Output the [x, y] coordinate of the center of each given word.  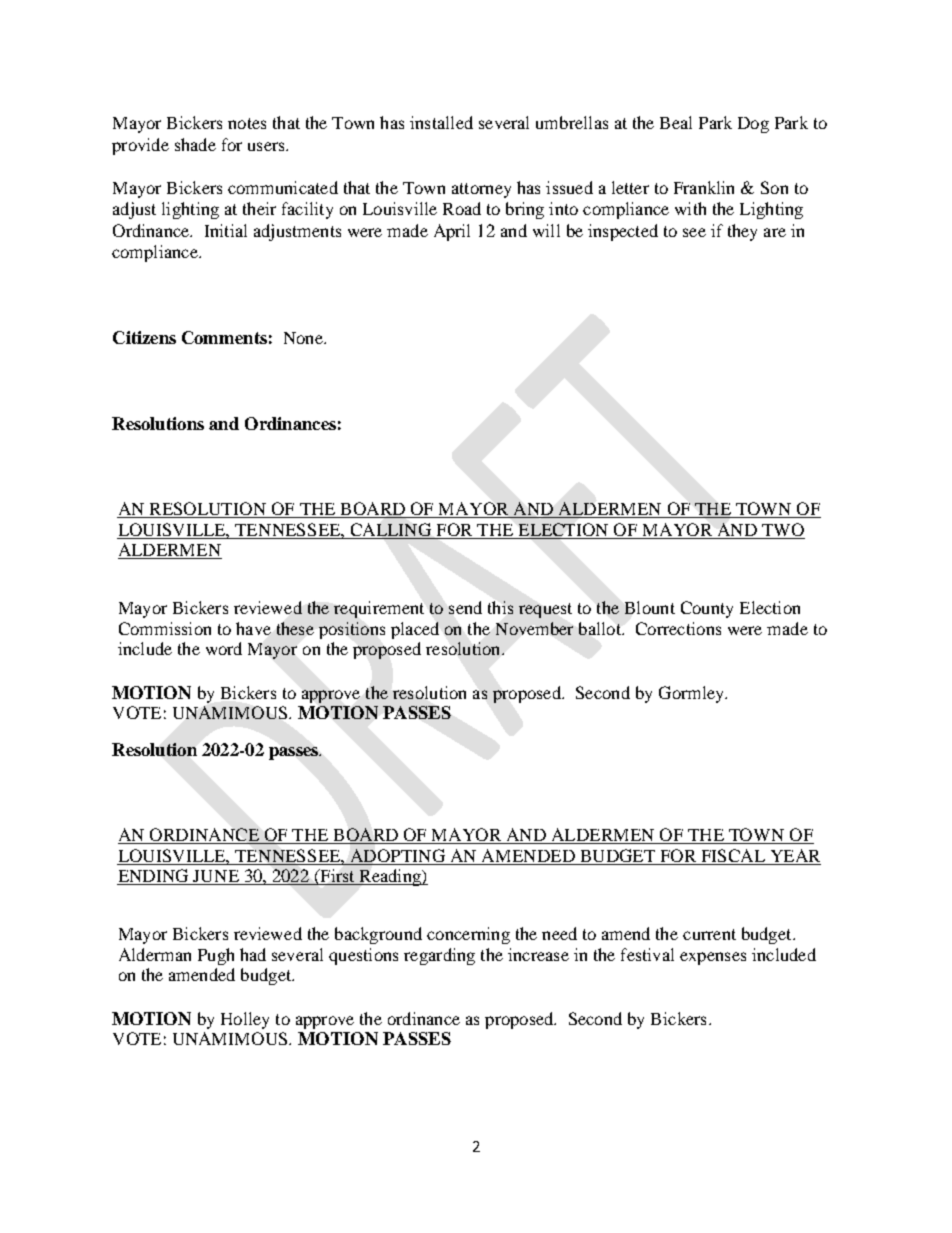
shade [195, 144]
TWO [782, 531]
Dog [753, 125]
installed [441, 122]
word [224, 648]
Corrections [678, 628]
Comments [224, 337]
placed [415, 630]
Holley [245, 1020]
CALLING [391, 531]
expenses [713, 958]
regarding [439, 956]
